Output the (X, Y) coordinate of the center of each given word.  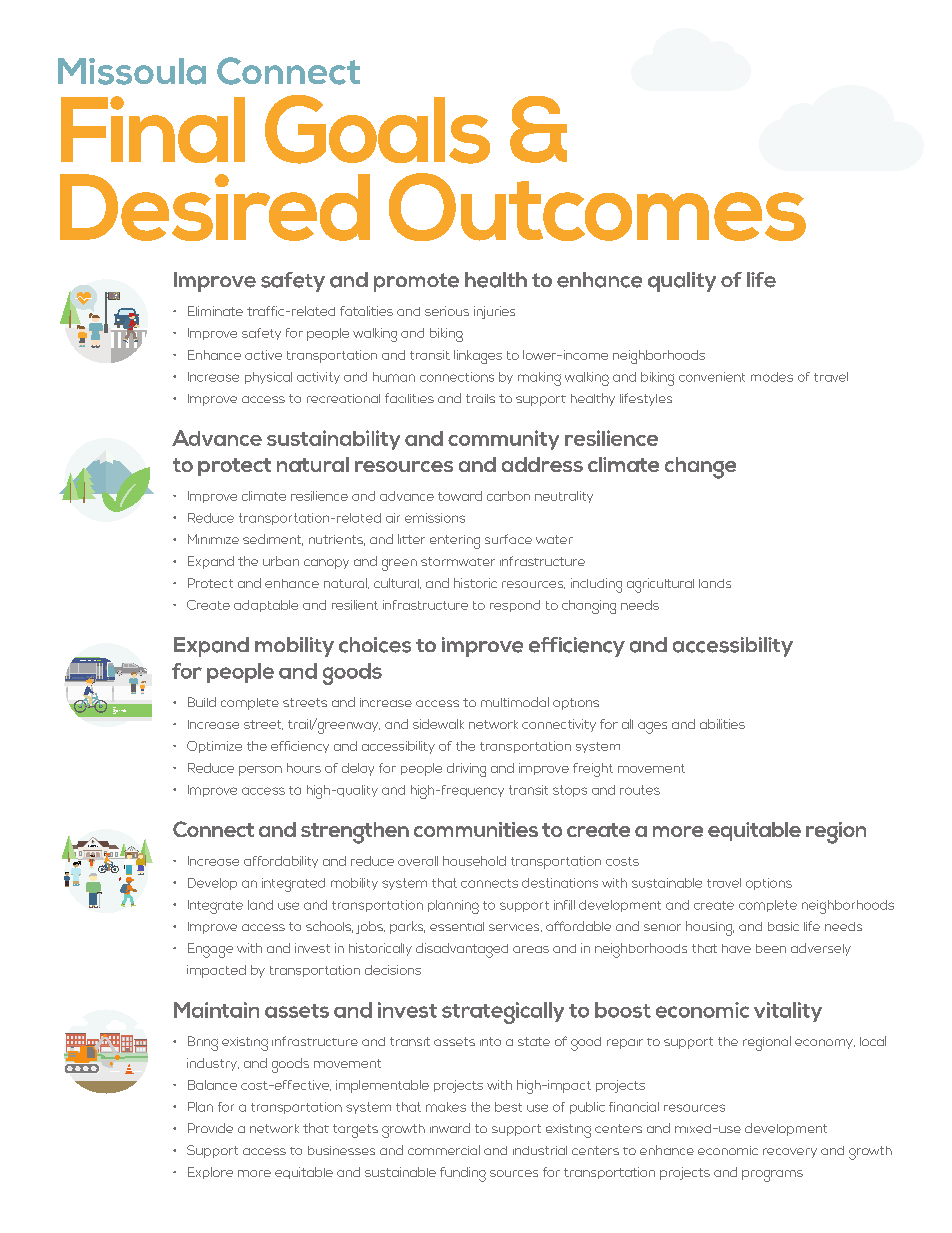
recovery (790, 1153)
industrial (540, 1150)
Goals (377, 129)
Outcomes (597, 207)
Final (153, 129)
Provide (210, 1128)
